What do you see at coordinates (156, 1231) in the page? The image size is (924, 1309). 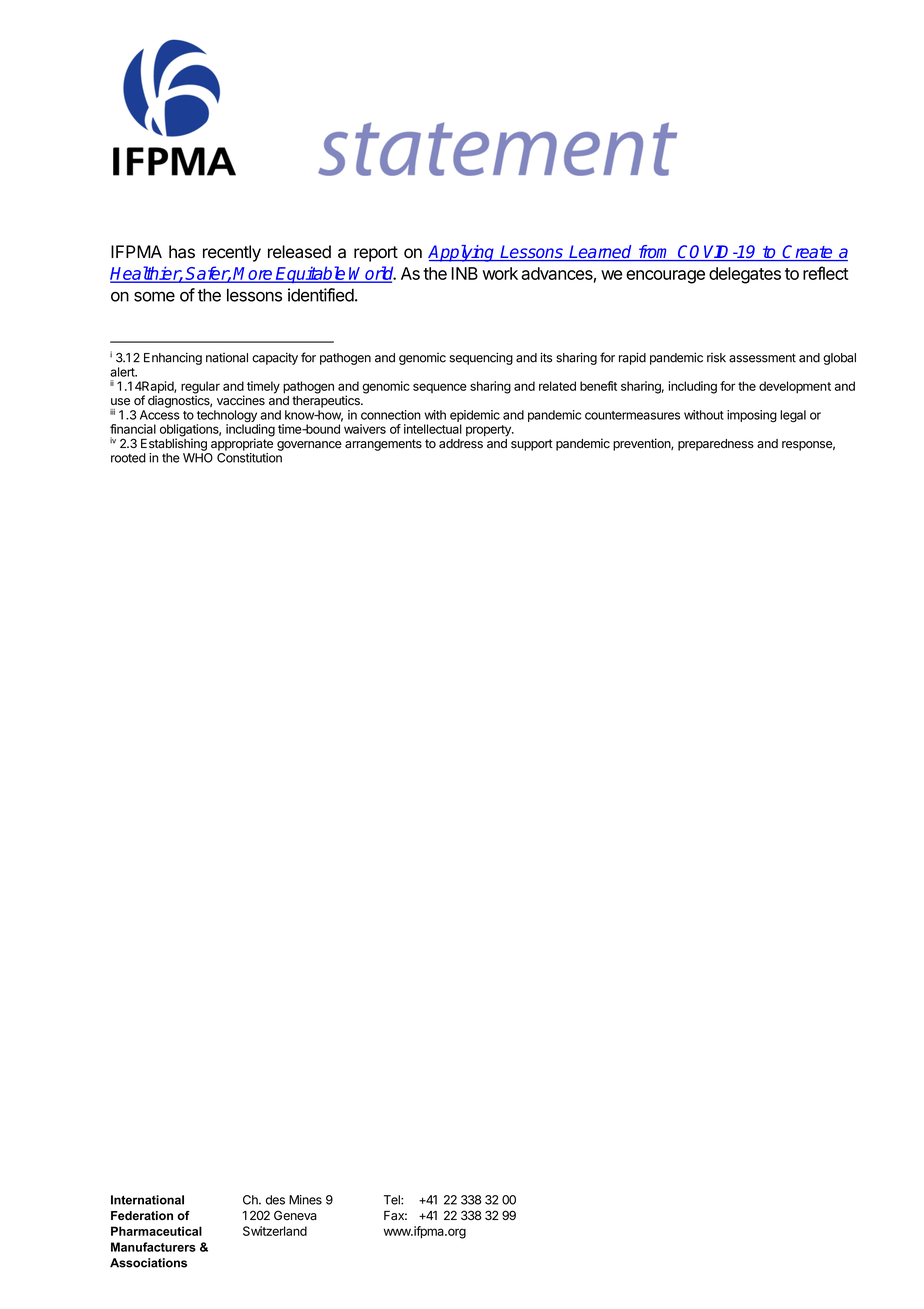 I see `Pharmaceutical` at bounding box center [156, 1231].
